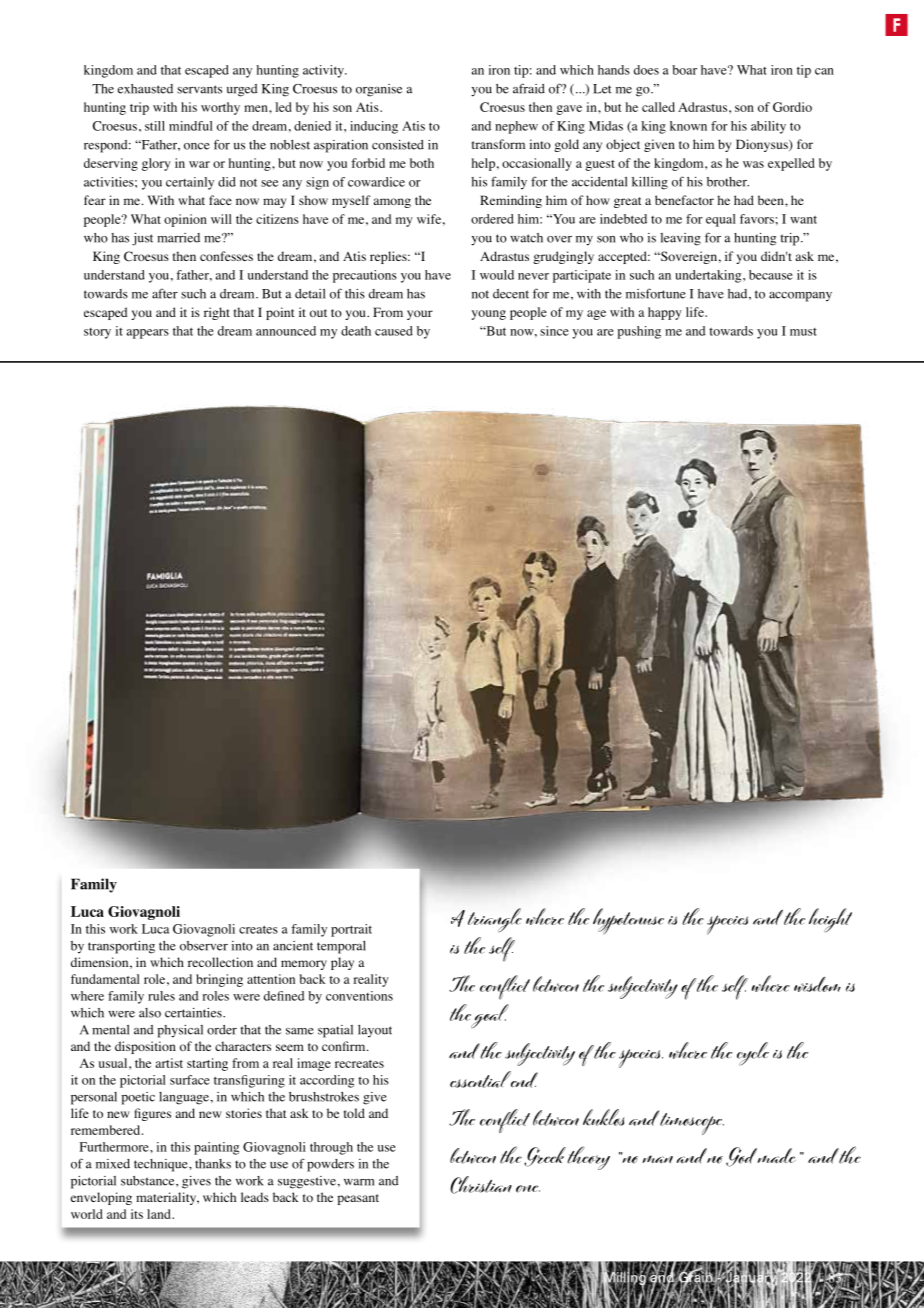  Describe the element at coordinates (768, 127) in the page. I see `ability` at that location.
